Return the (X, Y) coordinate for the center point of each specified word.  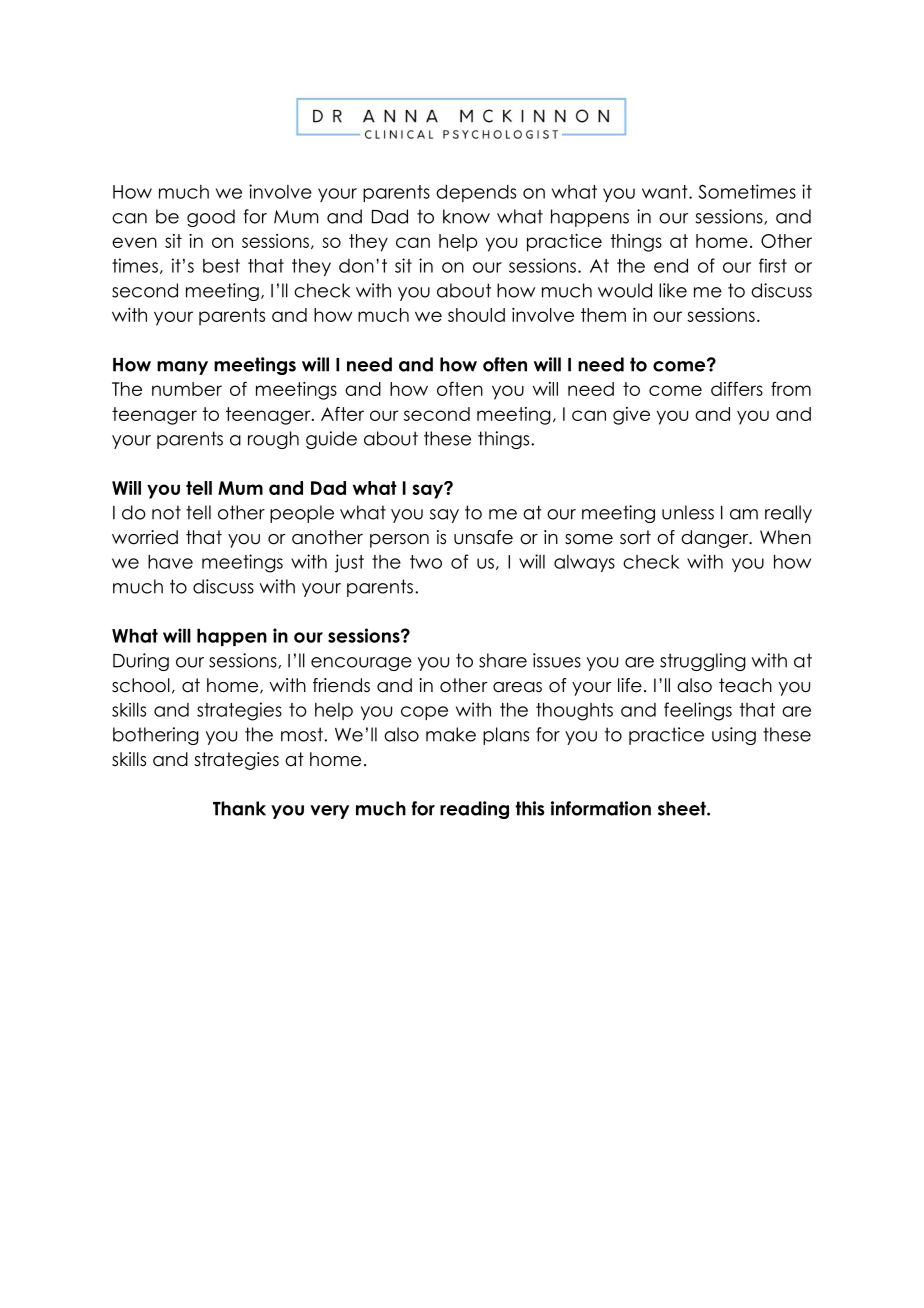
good (211, 218)
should (476, 315)
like (673, 290)
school (141, 685)
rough (273, 440)
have (170, 561)
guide (331, 440)
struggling (703, 662)
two (426, 562)
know (466, 216)
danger (716, 539)
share (503, 660)
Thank (239, 808)
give (631, 416)
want (666, 192)
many (182, 368)
